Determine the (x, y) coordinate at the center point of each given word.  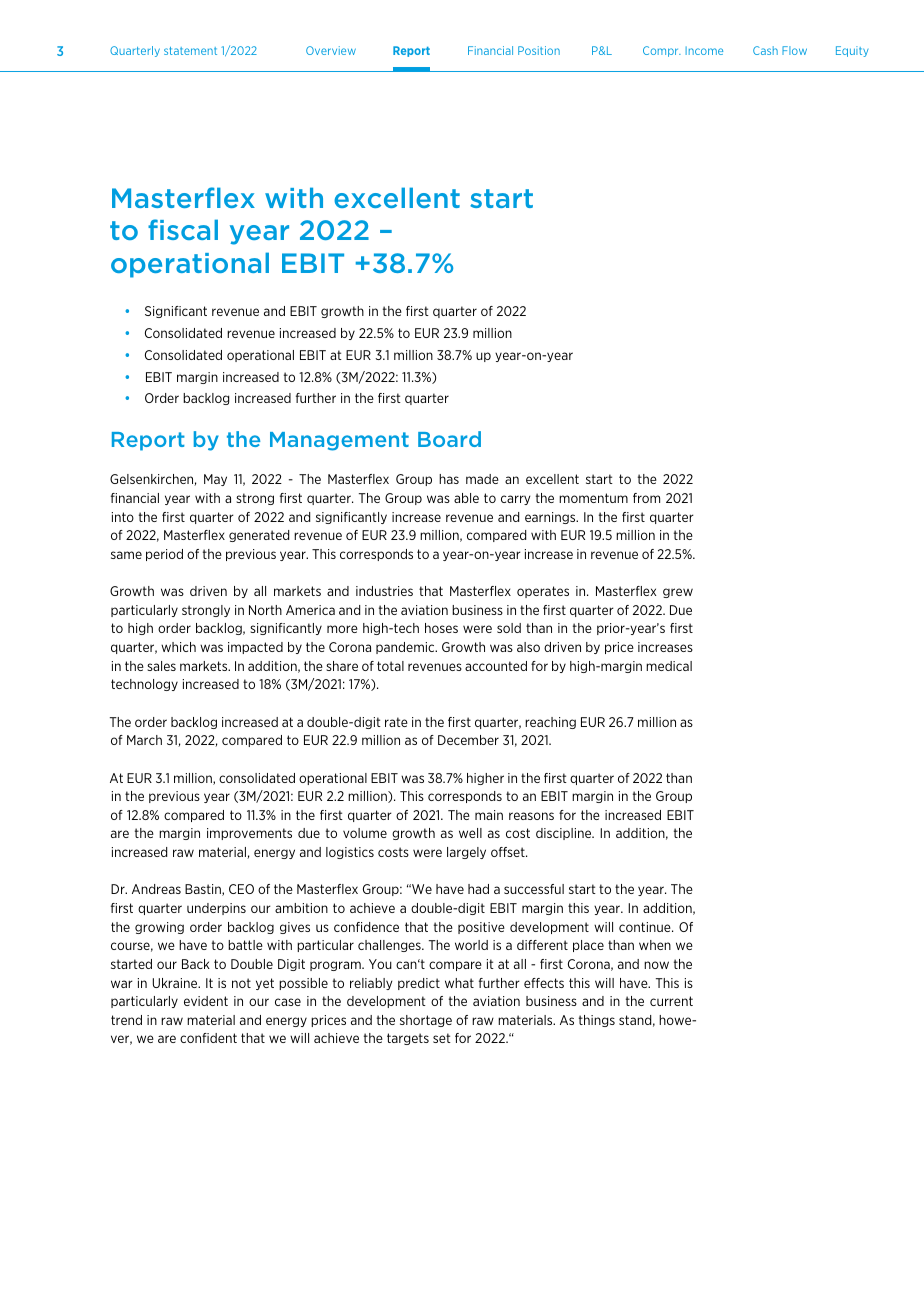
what (459, 983)
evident (206, 1001)
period (164, 555)
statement (190, 51)
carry (516, 500)
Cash (765, 50)
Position (539, 50)
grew (678, 593)
